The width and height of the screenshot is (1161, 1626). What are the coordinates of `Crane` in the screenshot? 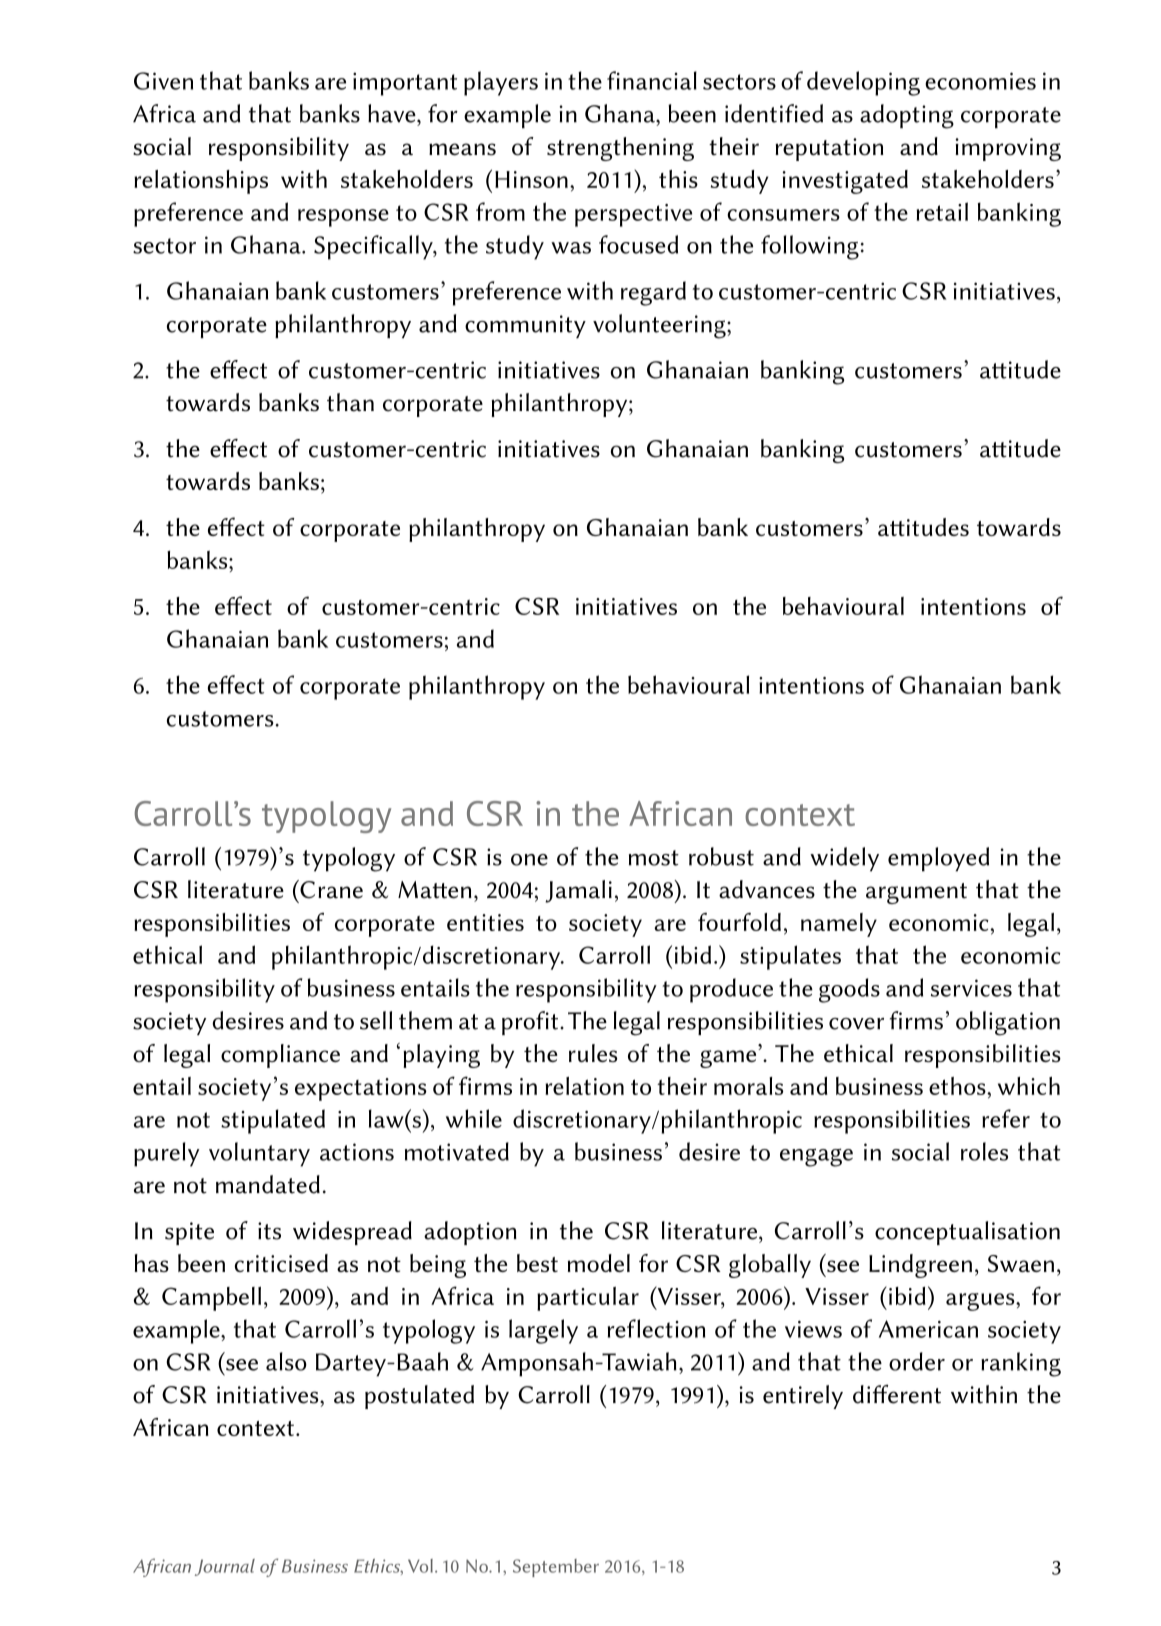 It's located at (330, 889).
